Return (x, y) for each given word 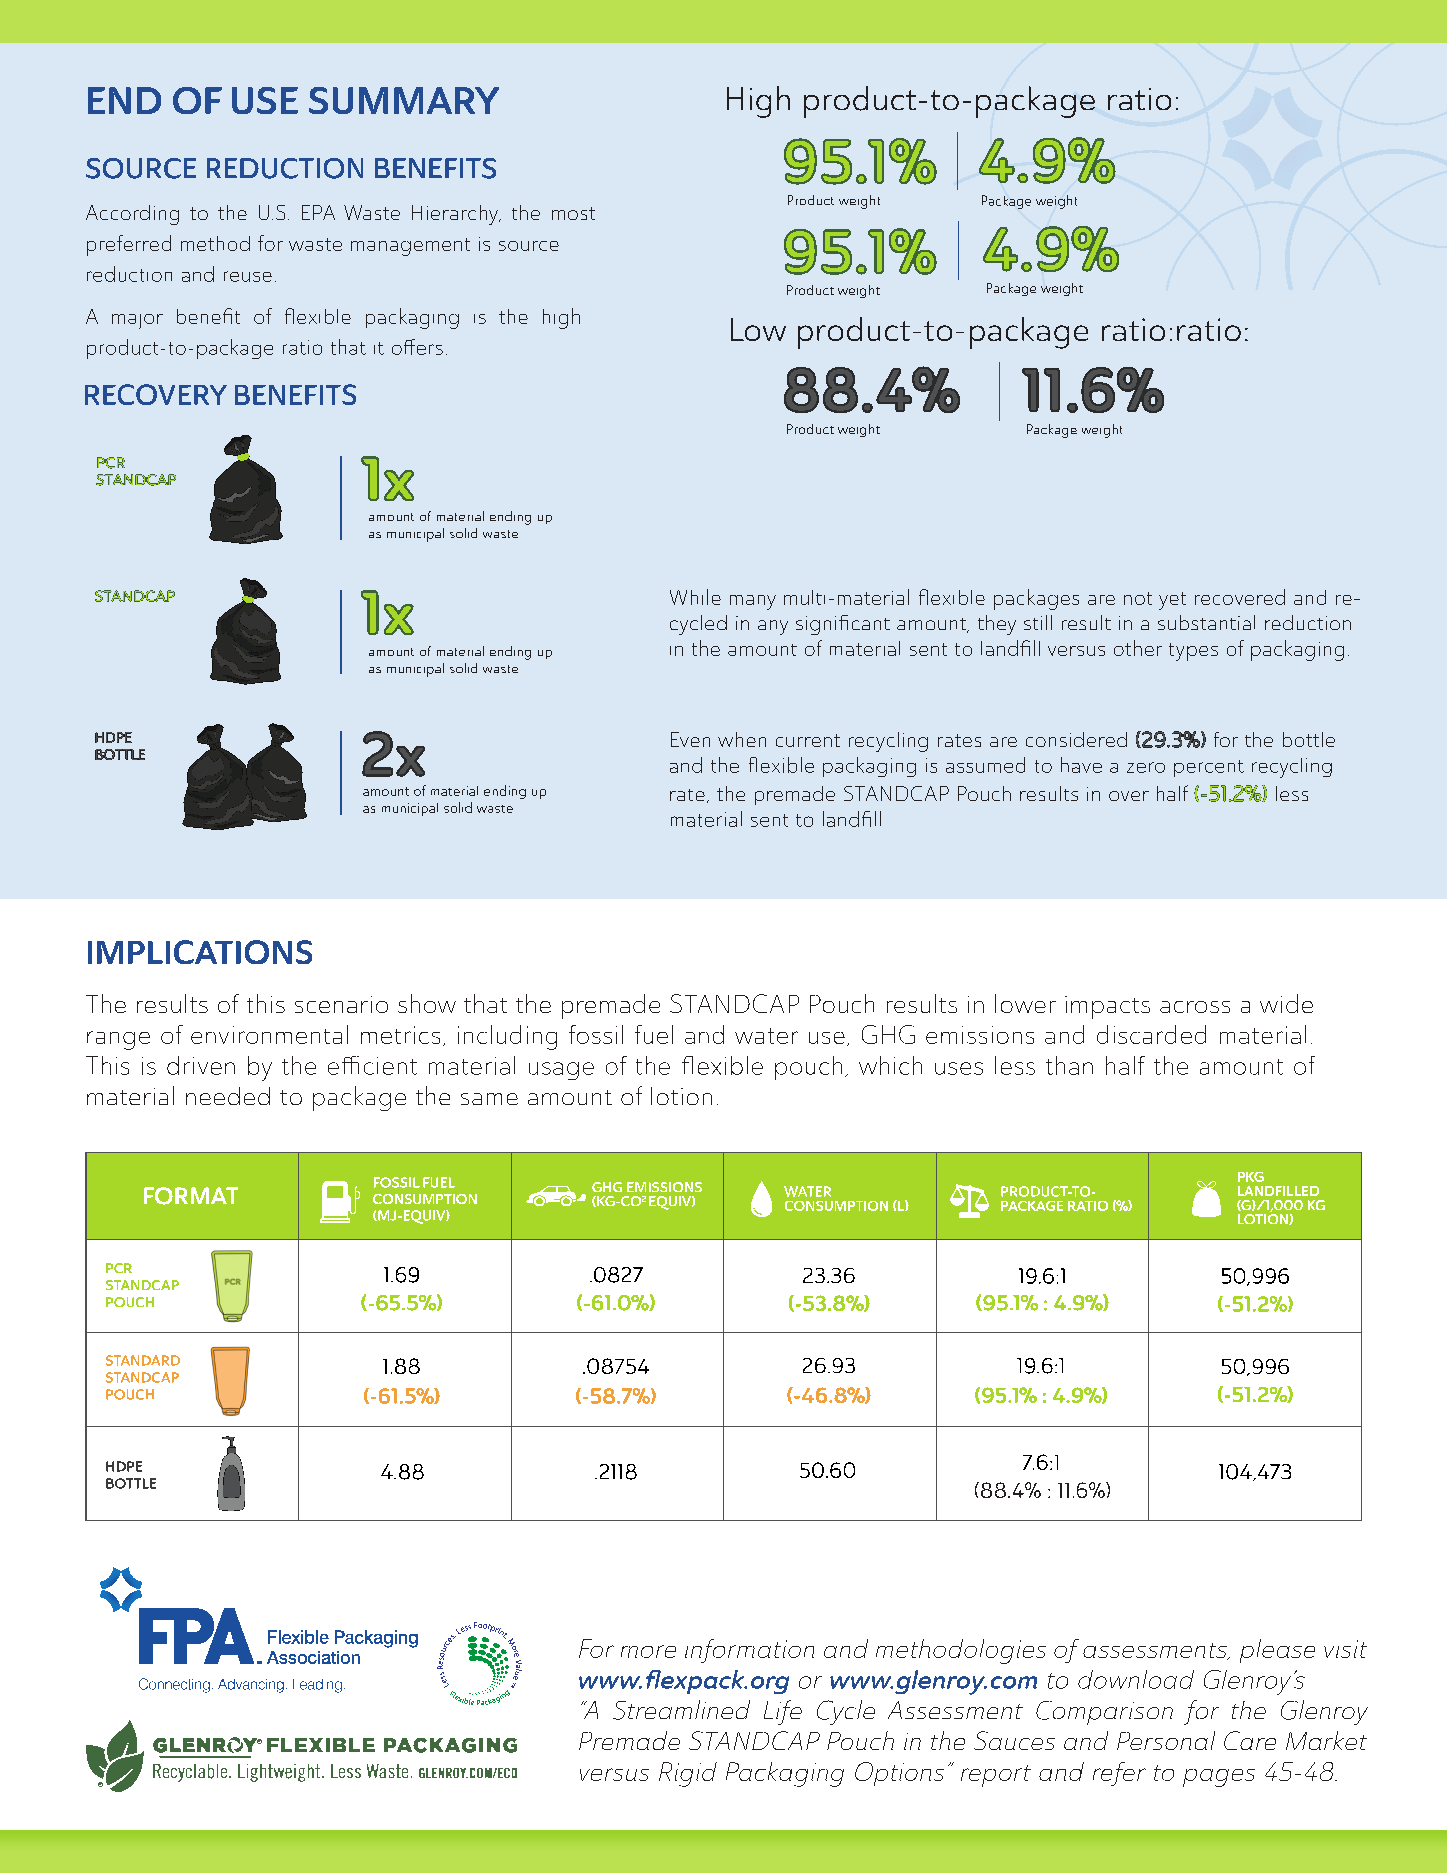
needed (228, 1096)
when (742, 739)
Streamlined (681, 1710)
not (1138, 598)
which (890, 1065)
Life (783, 1712)
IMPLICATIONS (200, 952)
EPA (318, 212)
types (1193, 652)
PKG (1251, 1177)
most (573, 213)
